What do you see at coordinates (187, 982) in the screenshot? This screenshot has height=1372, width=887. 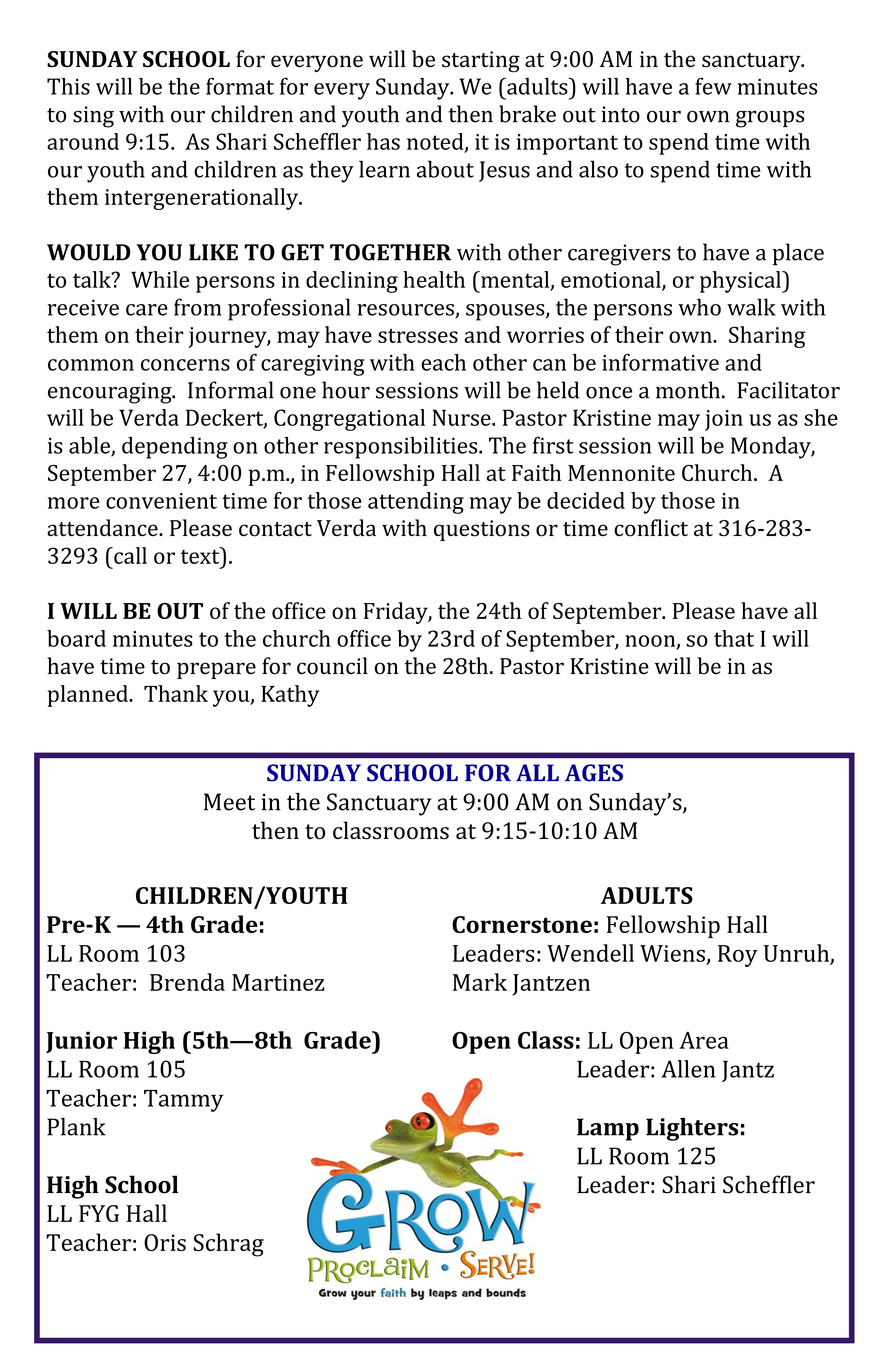 I see `Brenda` at bounding box center [187, 982].
